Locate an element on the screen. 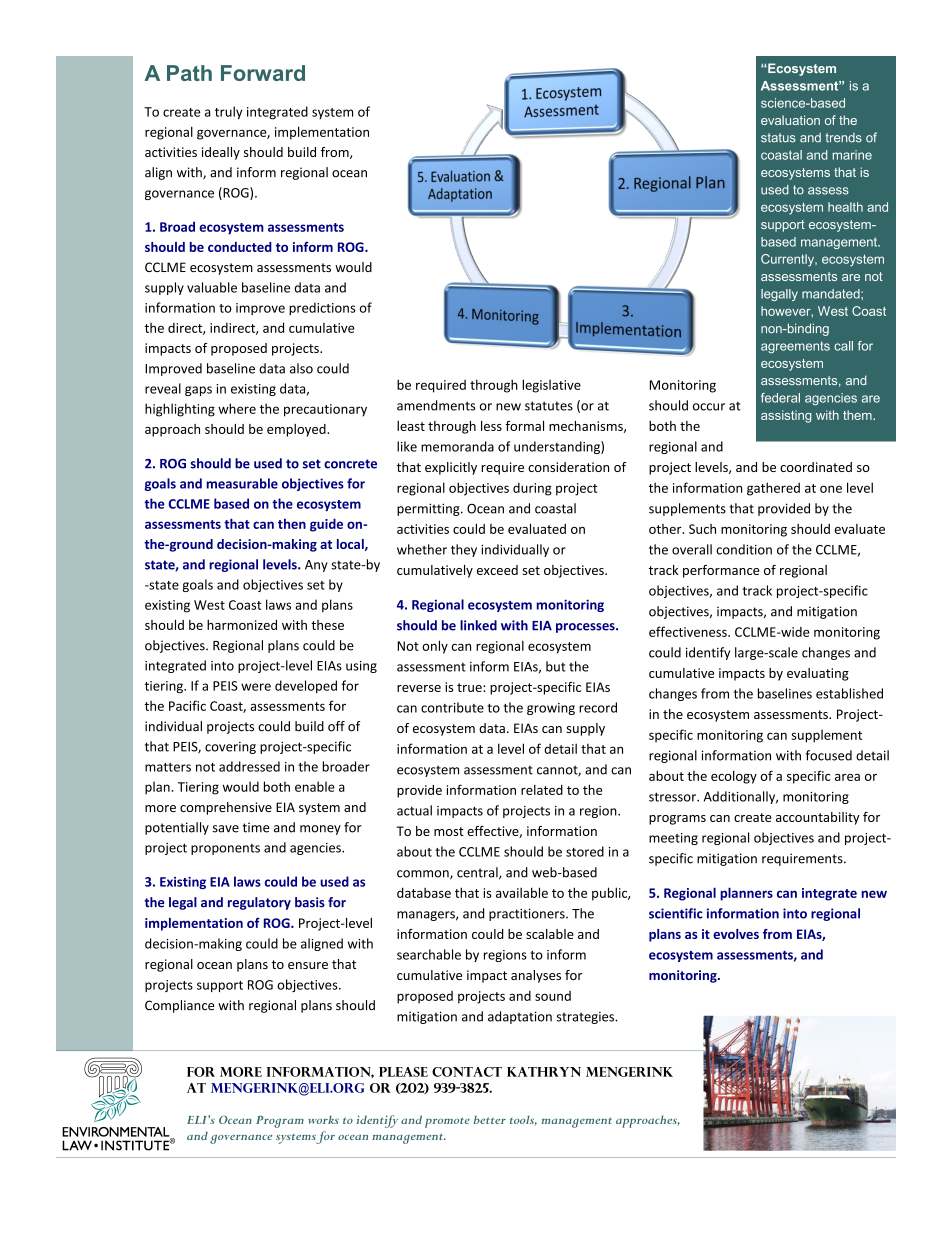 The image size is (952, 1233). accountability is located at coordinates (818, 818).
